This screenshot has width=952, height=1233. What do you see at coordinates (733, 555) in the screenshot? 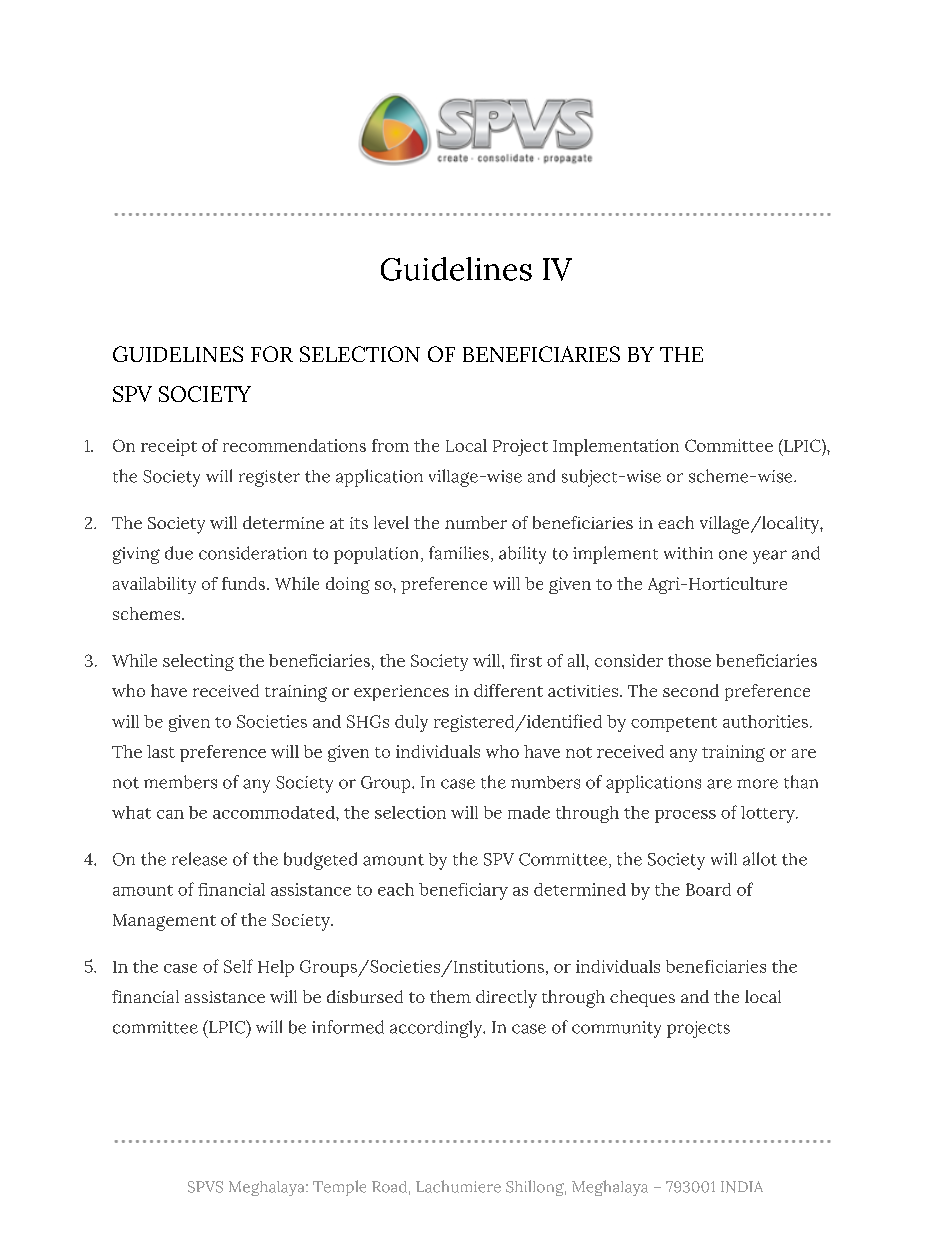
I see `one` at bounding box center [733, 555].
